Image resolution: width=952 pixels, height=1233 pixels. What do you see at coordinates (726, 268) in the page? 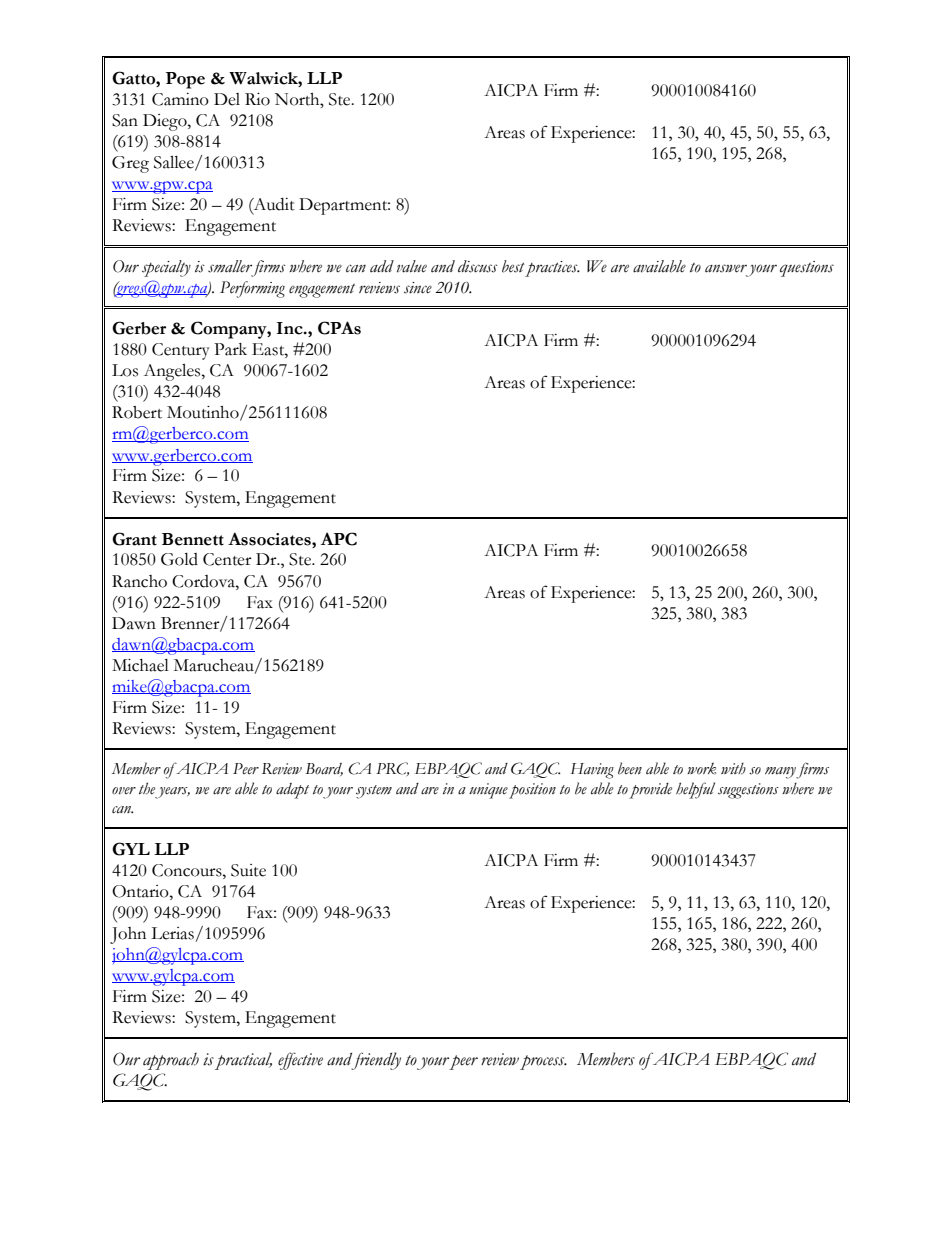
I see `answer` at bounding box center [726, 268].
